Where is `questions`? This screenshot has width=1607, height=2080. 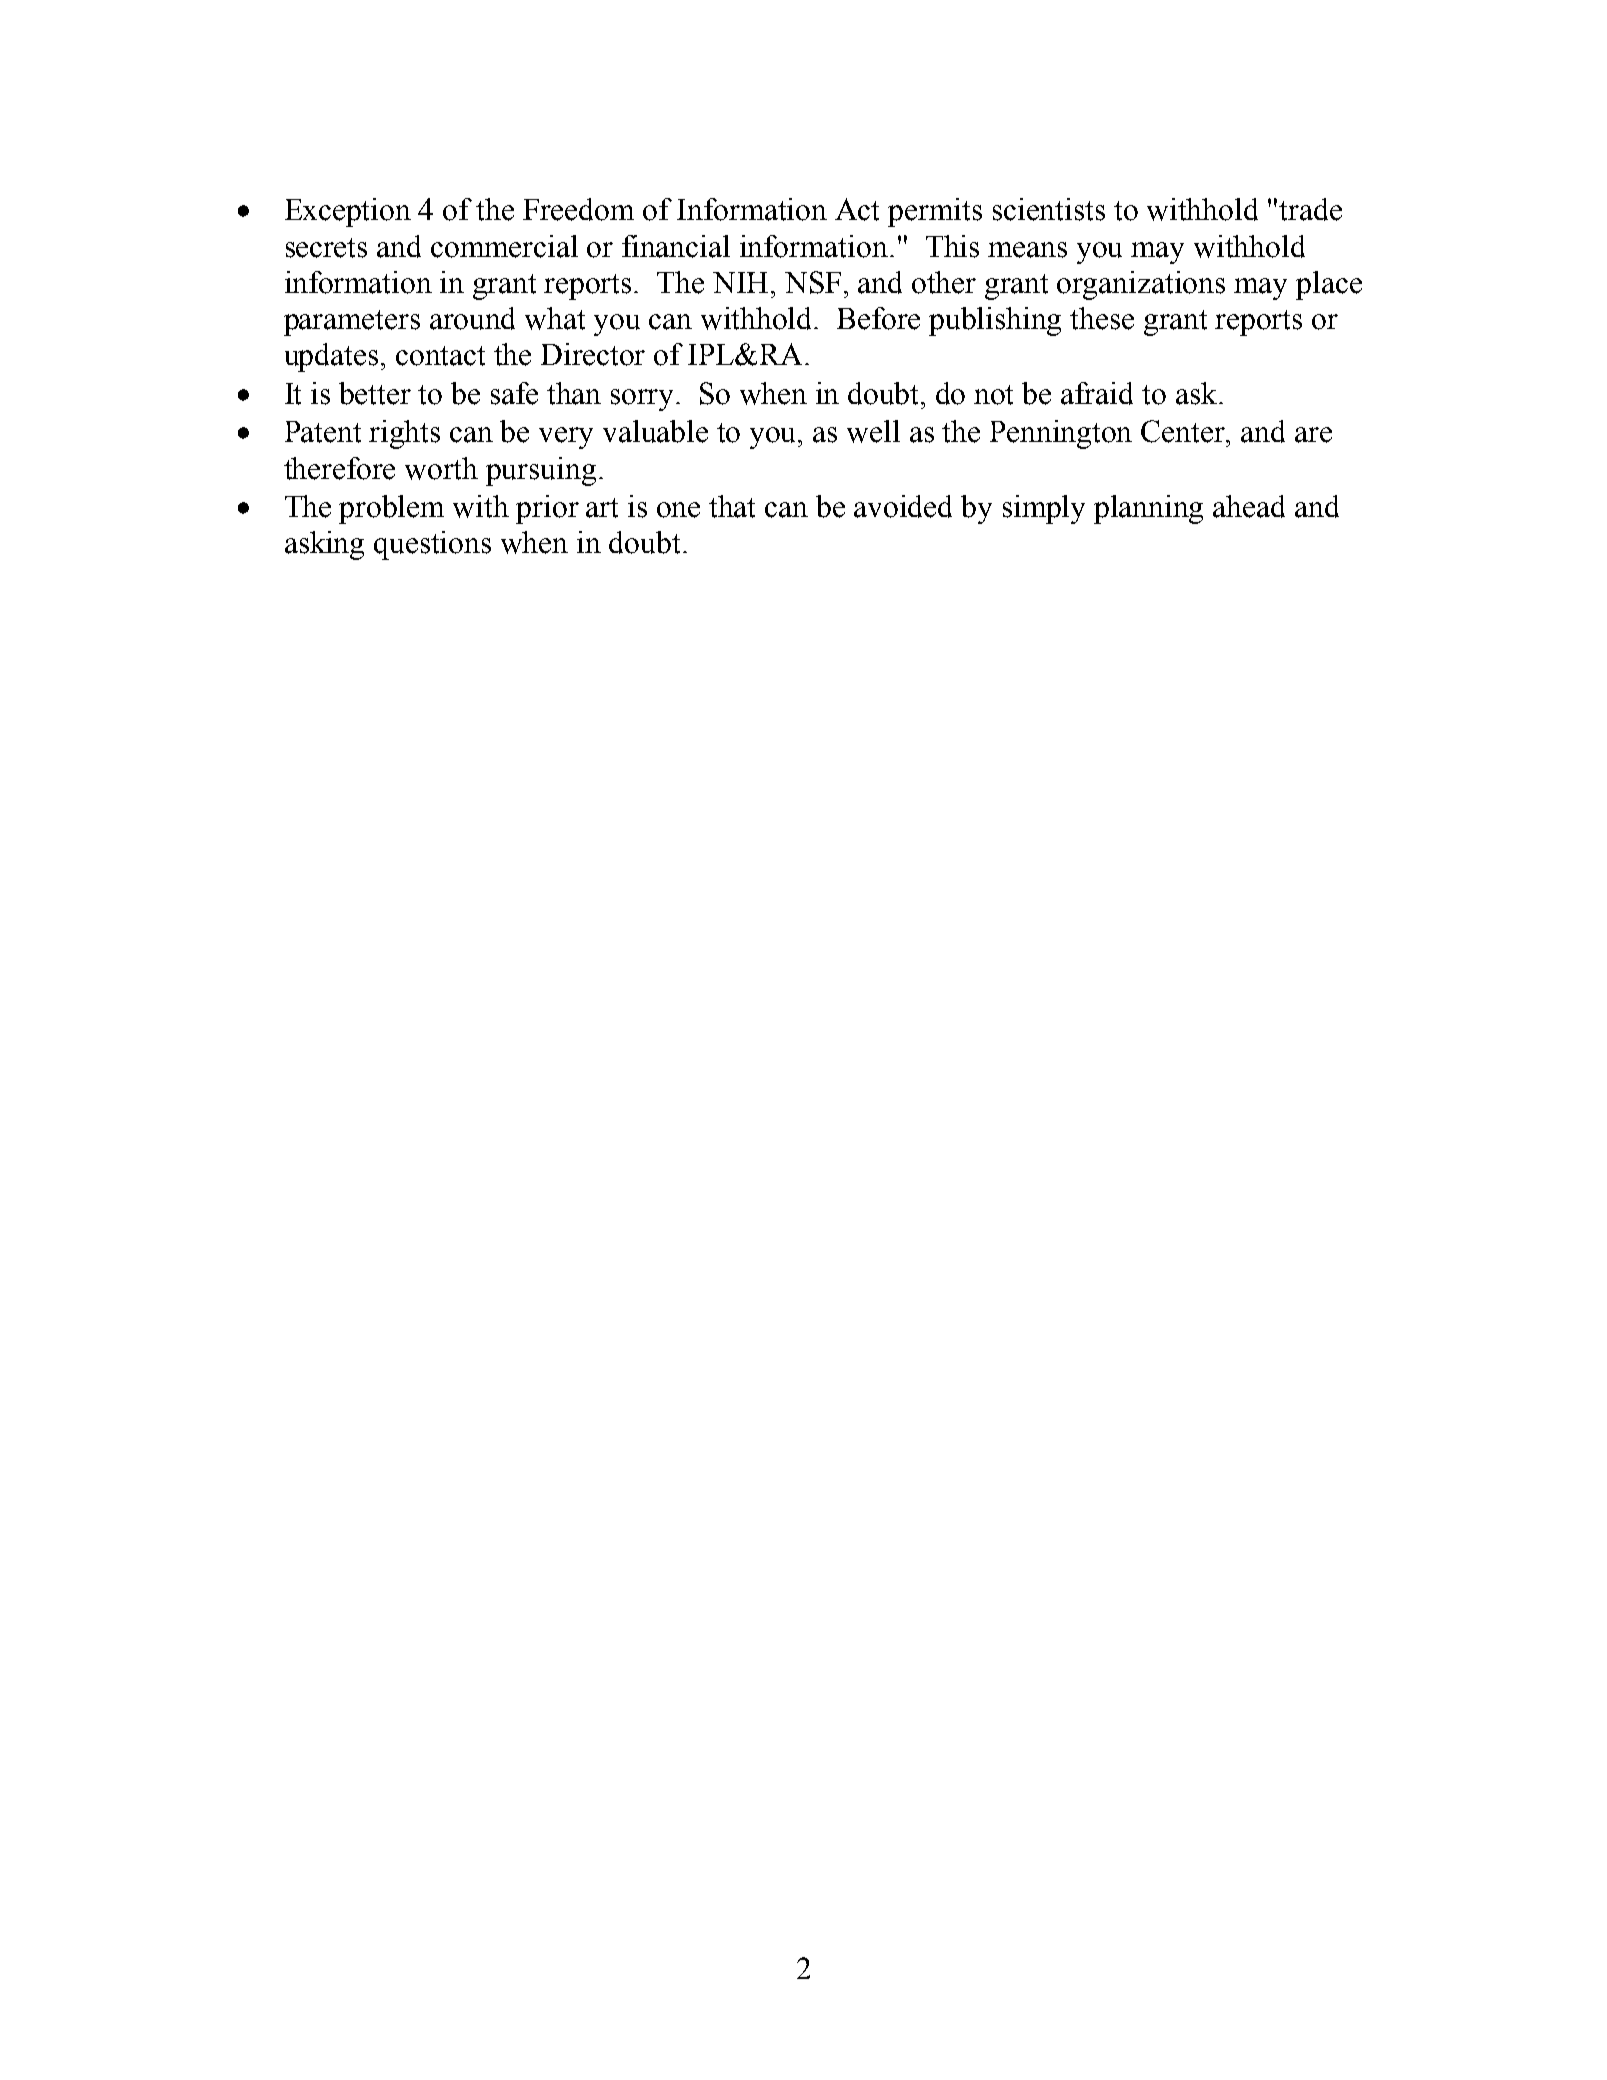
questions is located at coordinates (432, 545).
